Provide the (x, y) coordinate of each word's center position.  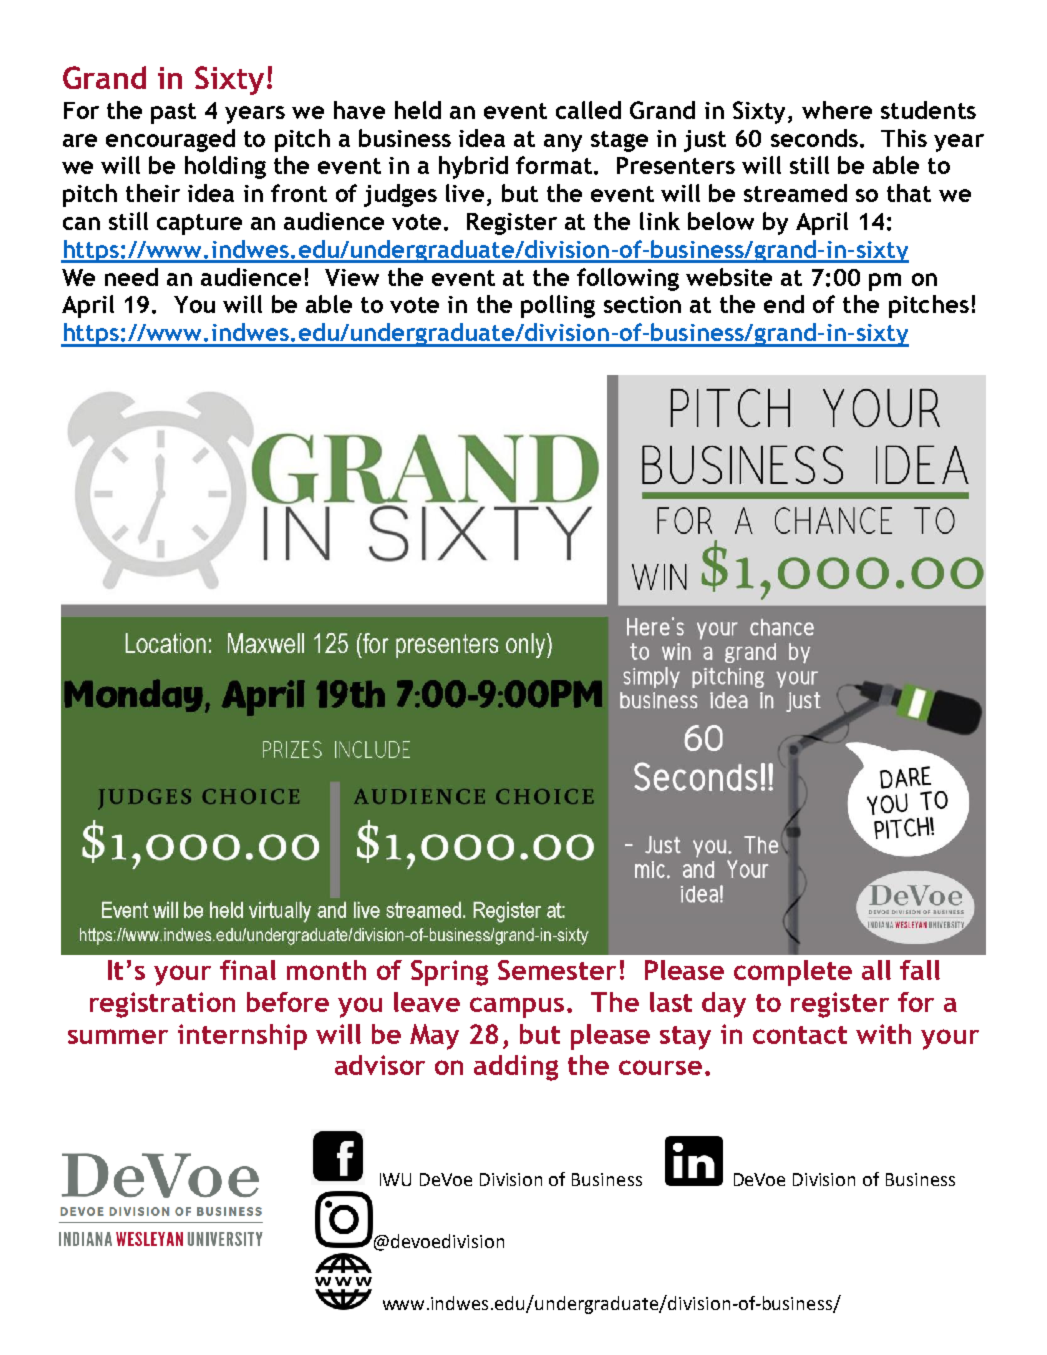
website (729, 277)
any (563, 143)
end (784, 304)
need (131, 277)
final (248, 970)
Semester (557, 970)
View (352, 277)
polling (558, 306)
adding (516, 1068)
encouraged (170, 140)
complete (793, 973)
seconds (814, 138)
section (642, 304)
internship (242, 1037)
